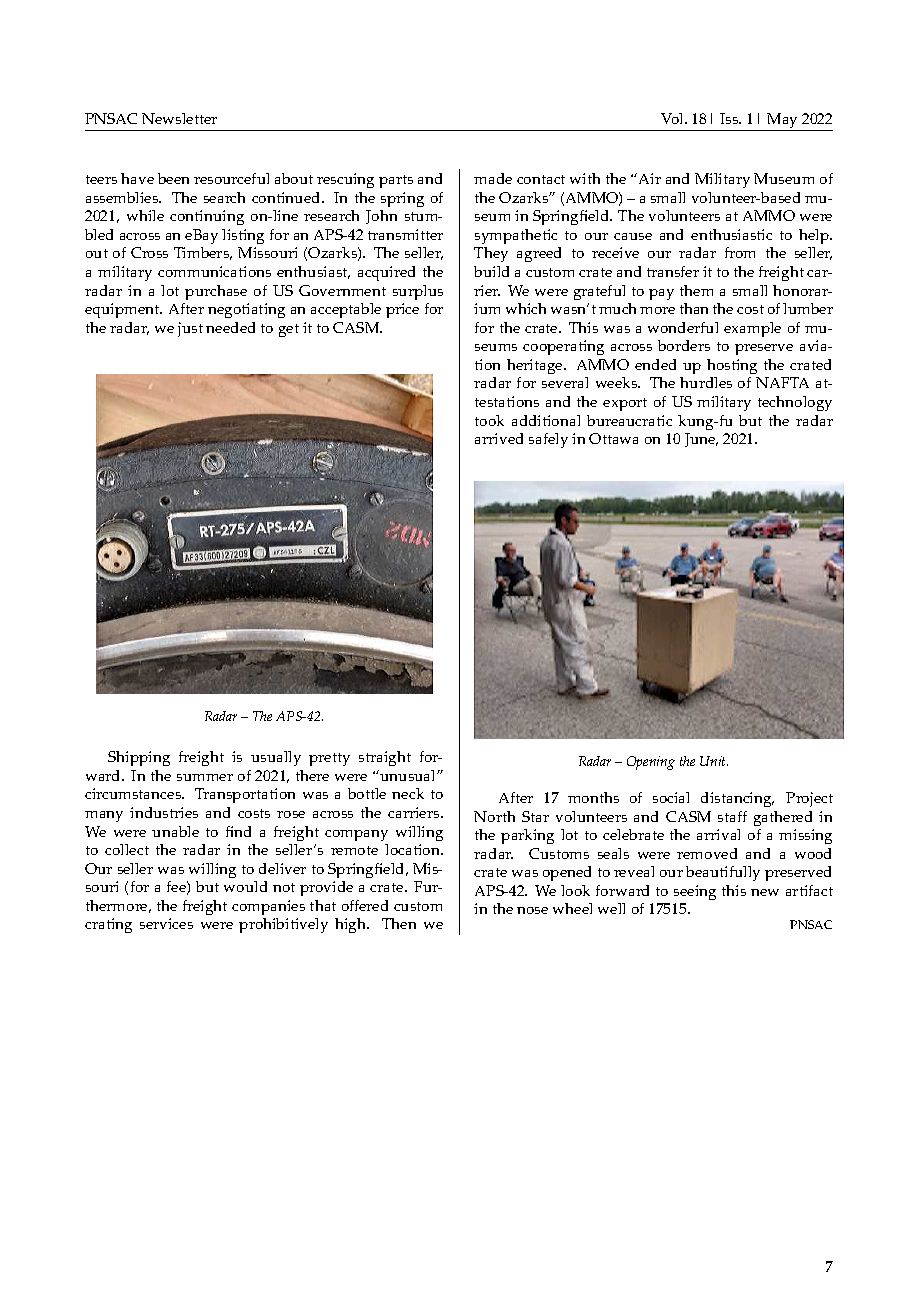 The image size is (924, 1308). I want to click on services, so click(166, 923).
